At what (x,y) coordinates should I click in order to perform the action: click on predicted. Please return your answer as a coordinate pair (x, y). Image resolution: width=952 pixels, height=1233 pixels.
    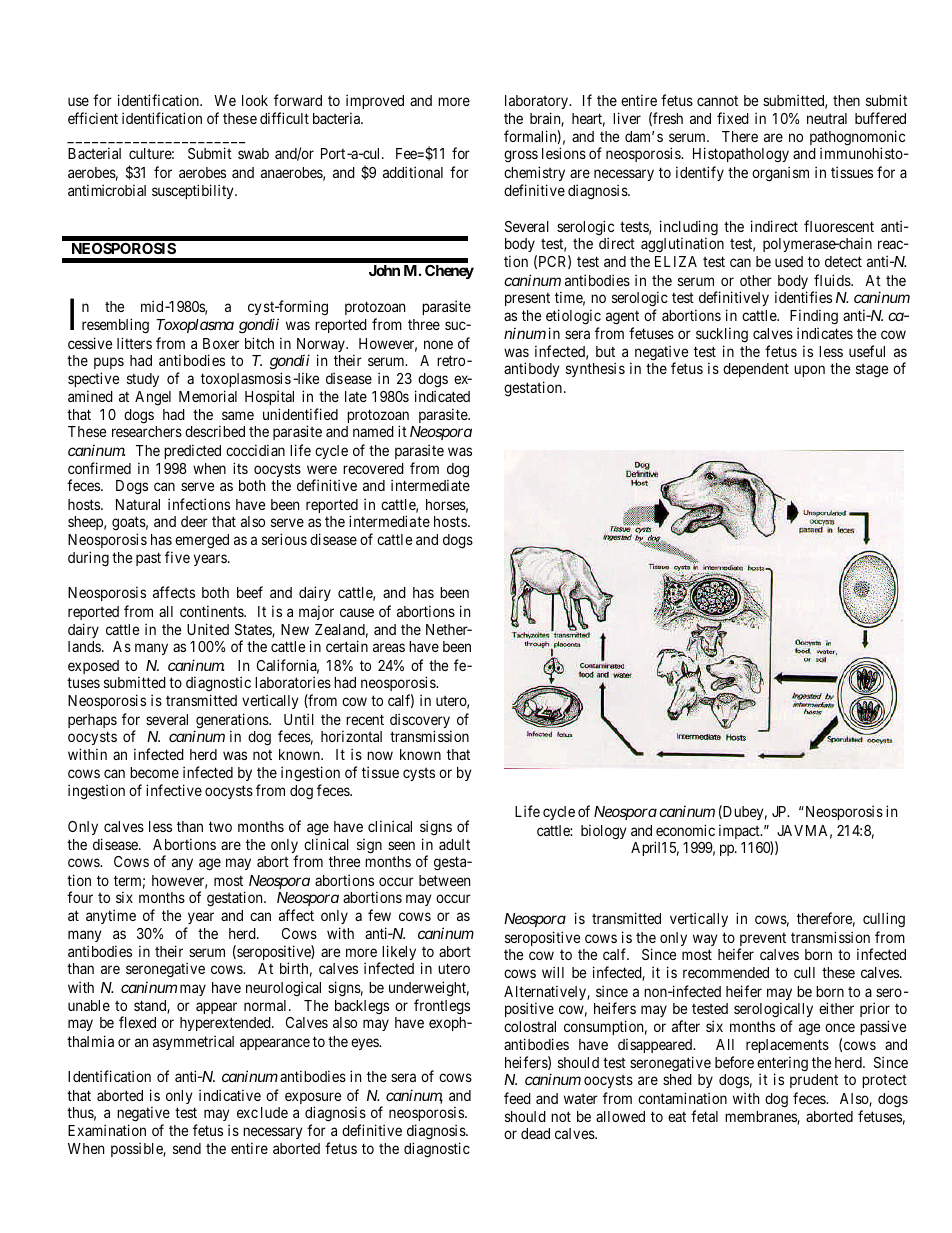
    Looking at the image, I should click on (192, 451).
